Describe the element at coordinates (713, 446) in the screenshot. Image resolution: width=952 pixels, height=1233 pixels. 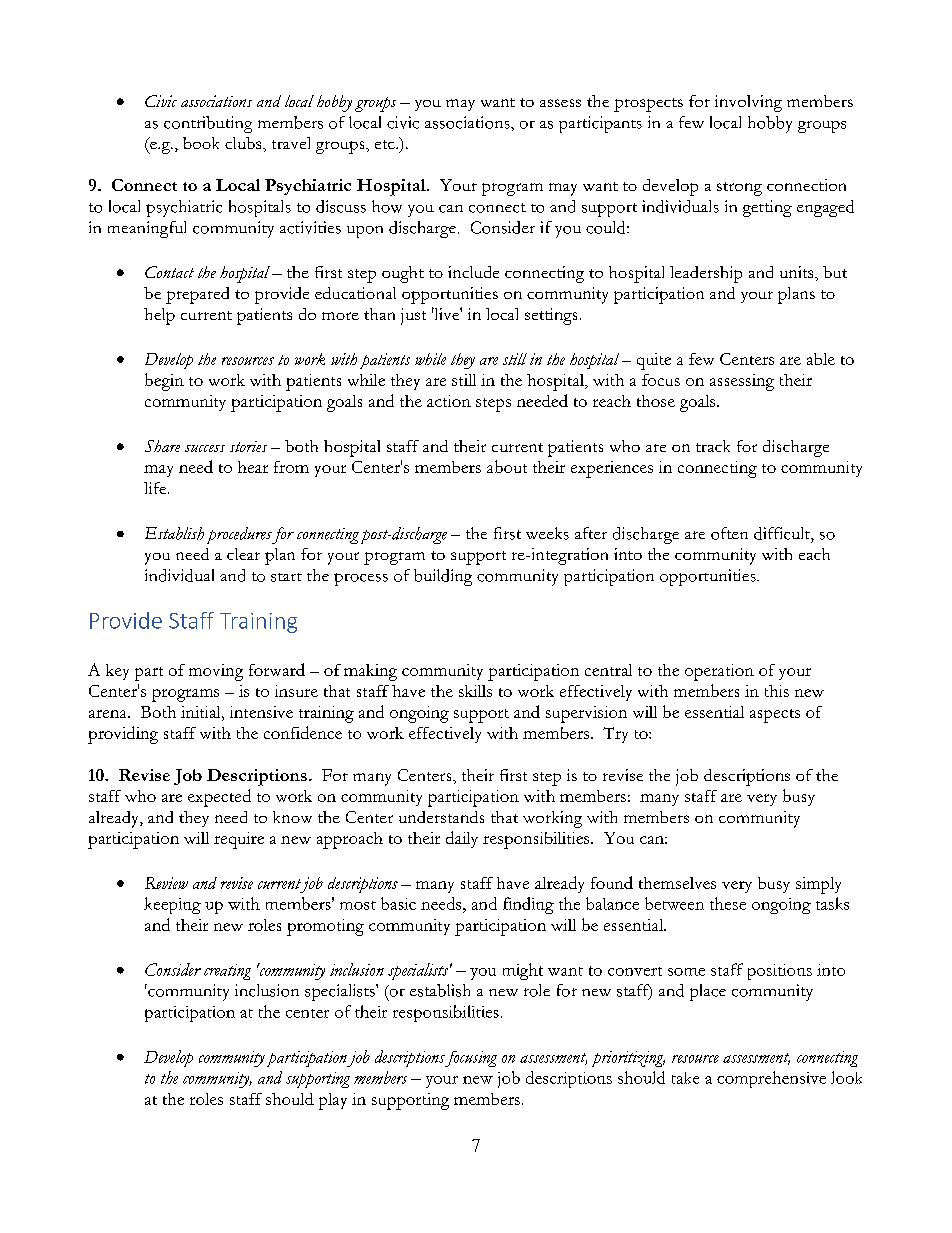
I see `track` at that location.
